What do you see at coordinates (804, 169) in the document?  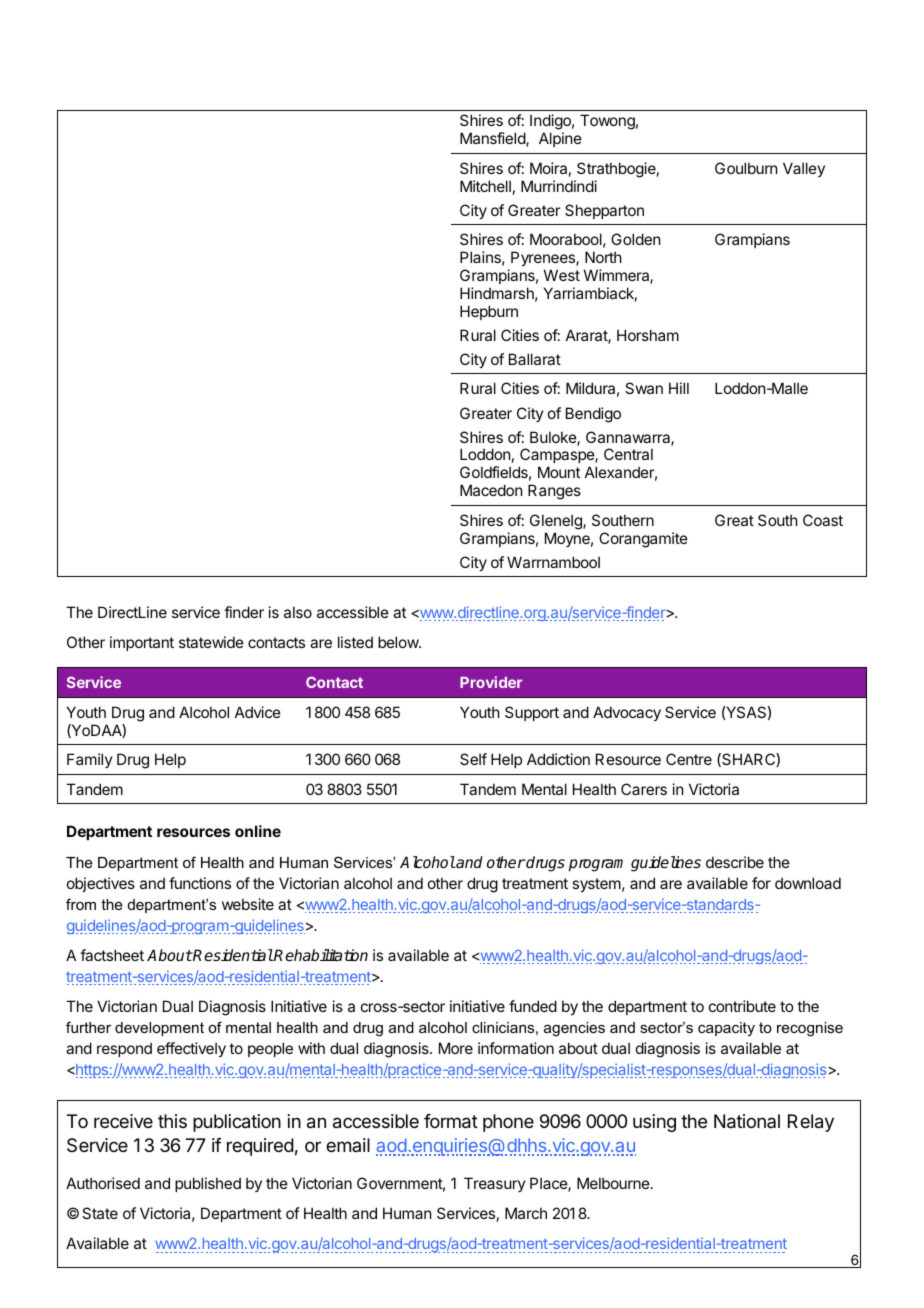 I see `Valley` at bounding box center [804, 169].
